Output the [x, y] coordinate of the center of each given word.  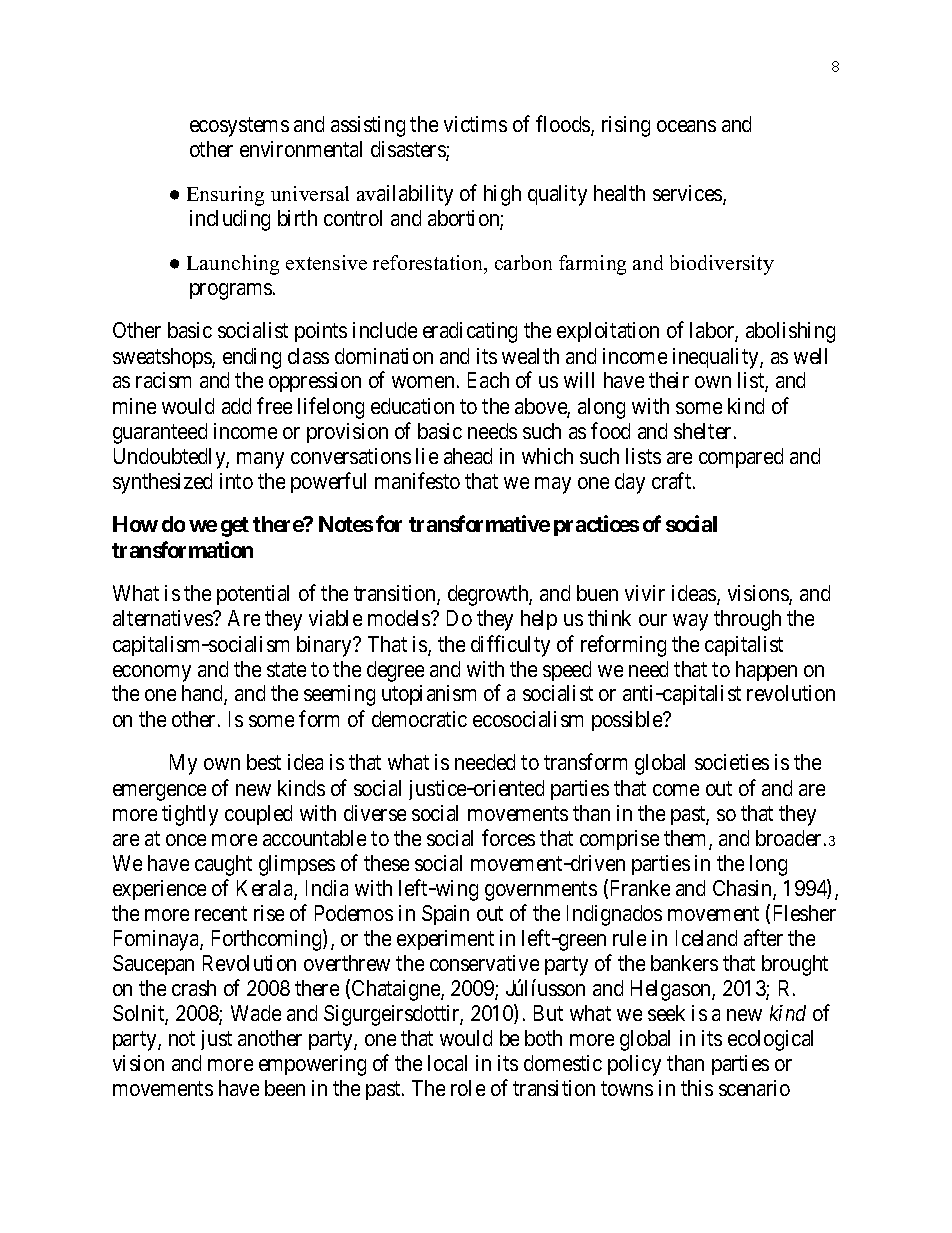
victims [475, 124]
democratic [419, 719]
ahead [468, 456]
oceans [686, 126]
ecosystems [239, 127]
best [264, 762]
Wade [256, 1013]
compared [741, 458]
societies [732, 762]
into [236, 481]
